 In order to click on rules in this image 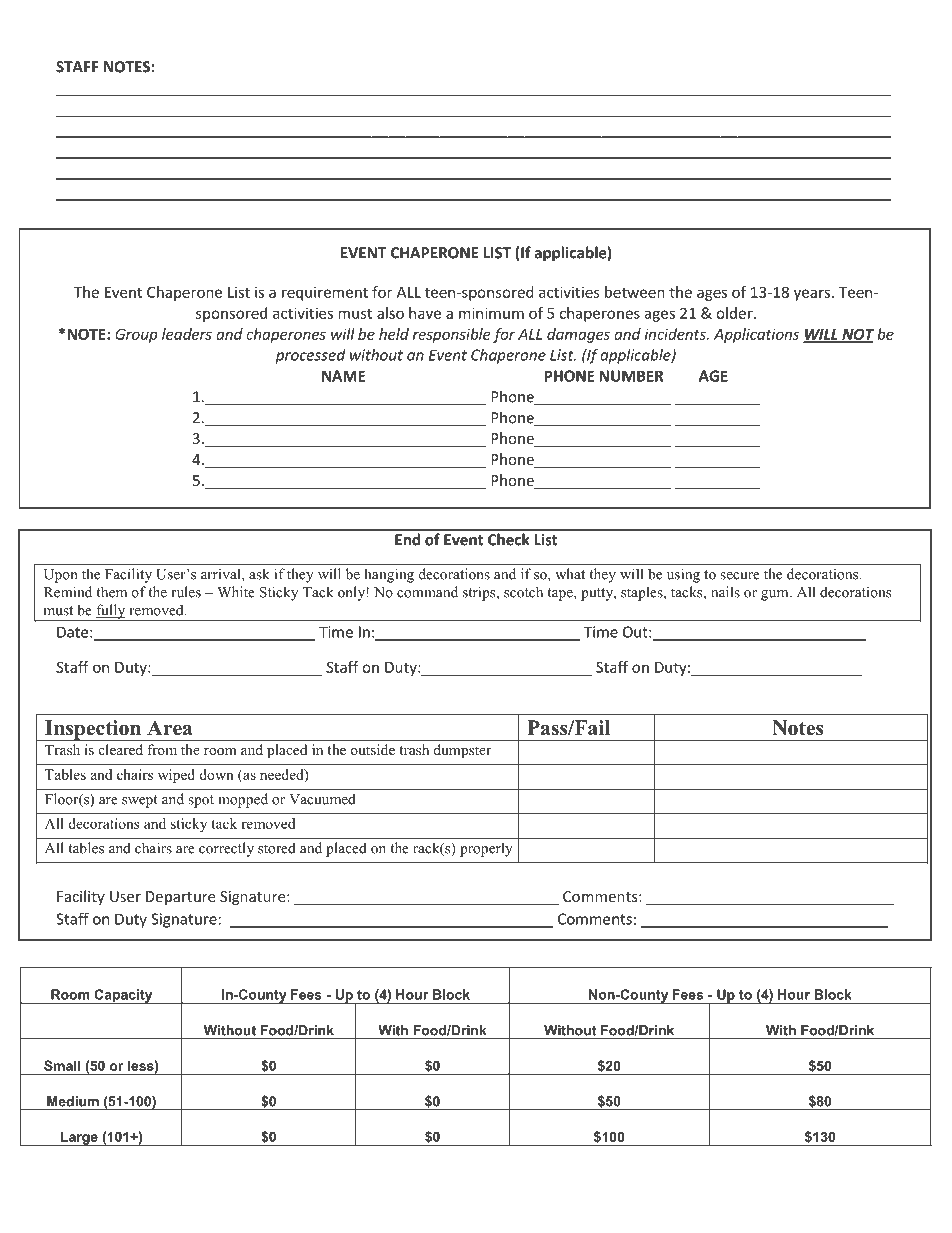, I will do `click(186, 592)`.
